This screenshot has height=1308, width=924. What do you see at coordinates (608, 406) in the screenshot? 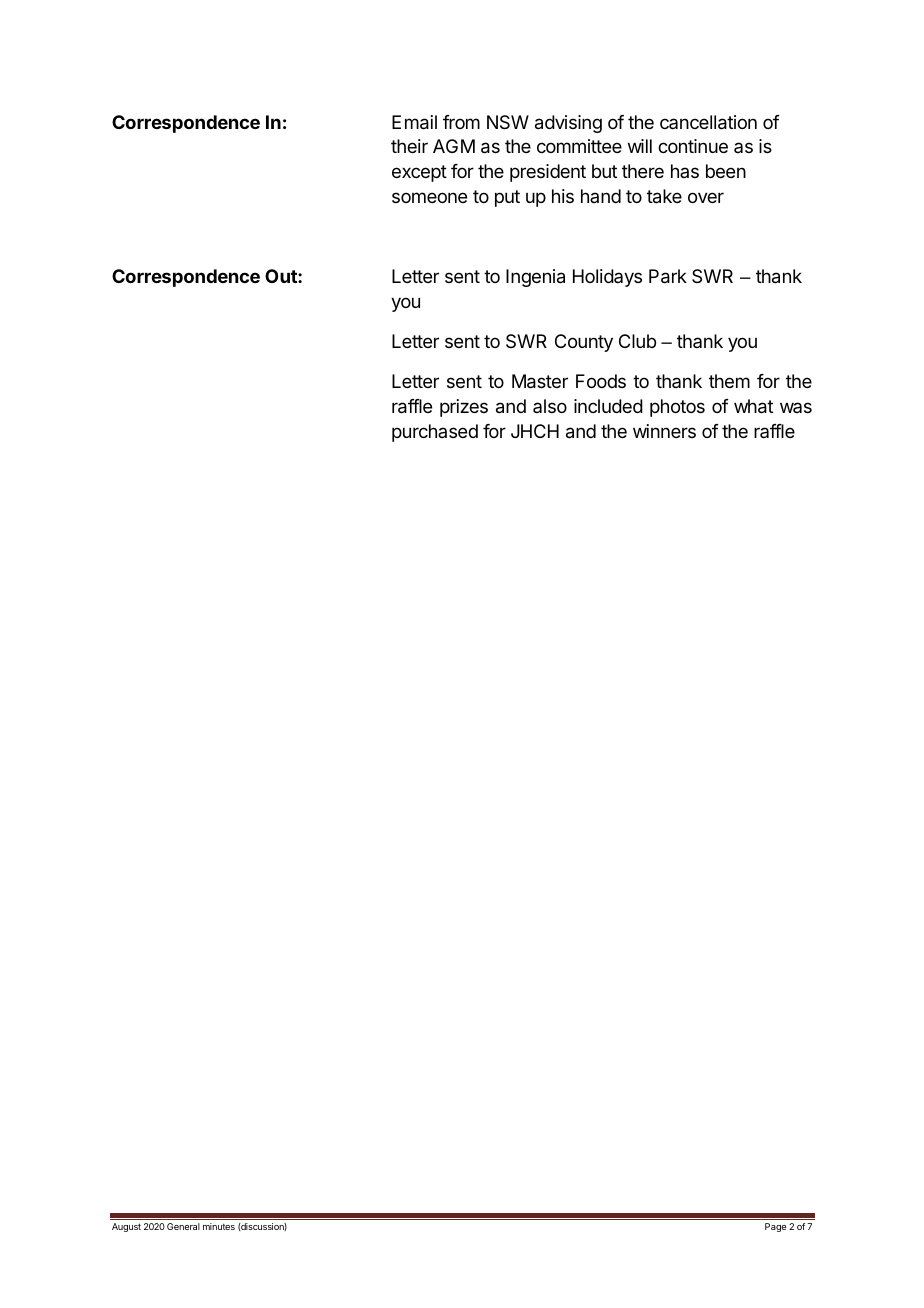
I see `included` at bounding box center [608, 406].
